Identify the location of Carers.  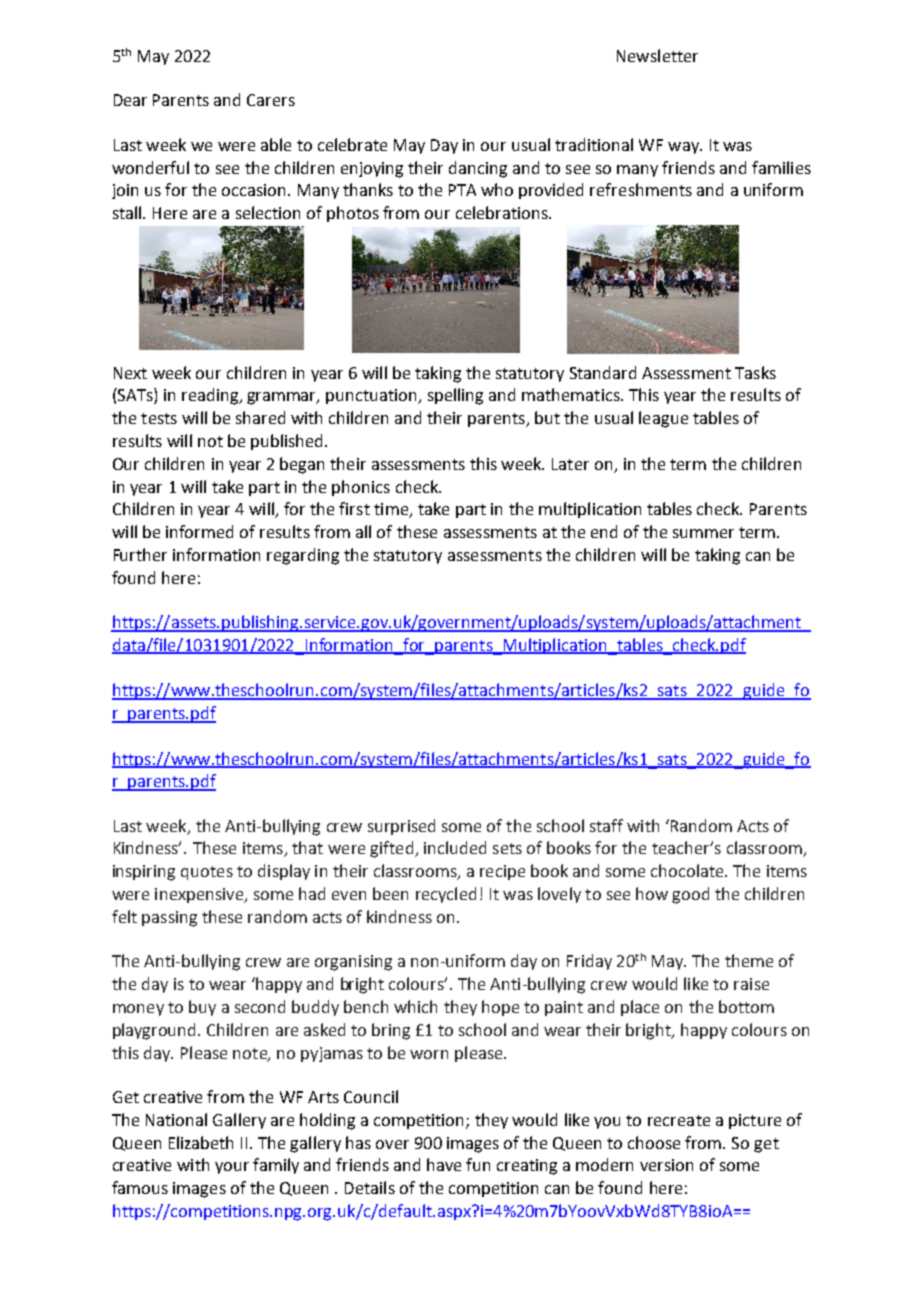
(271, 100).
